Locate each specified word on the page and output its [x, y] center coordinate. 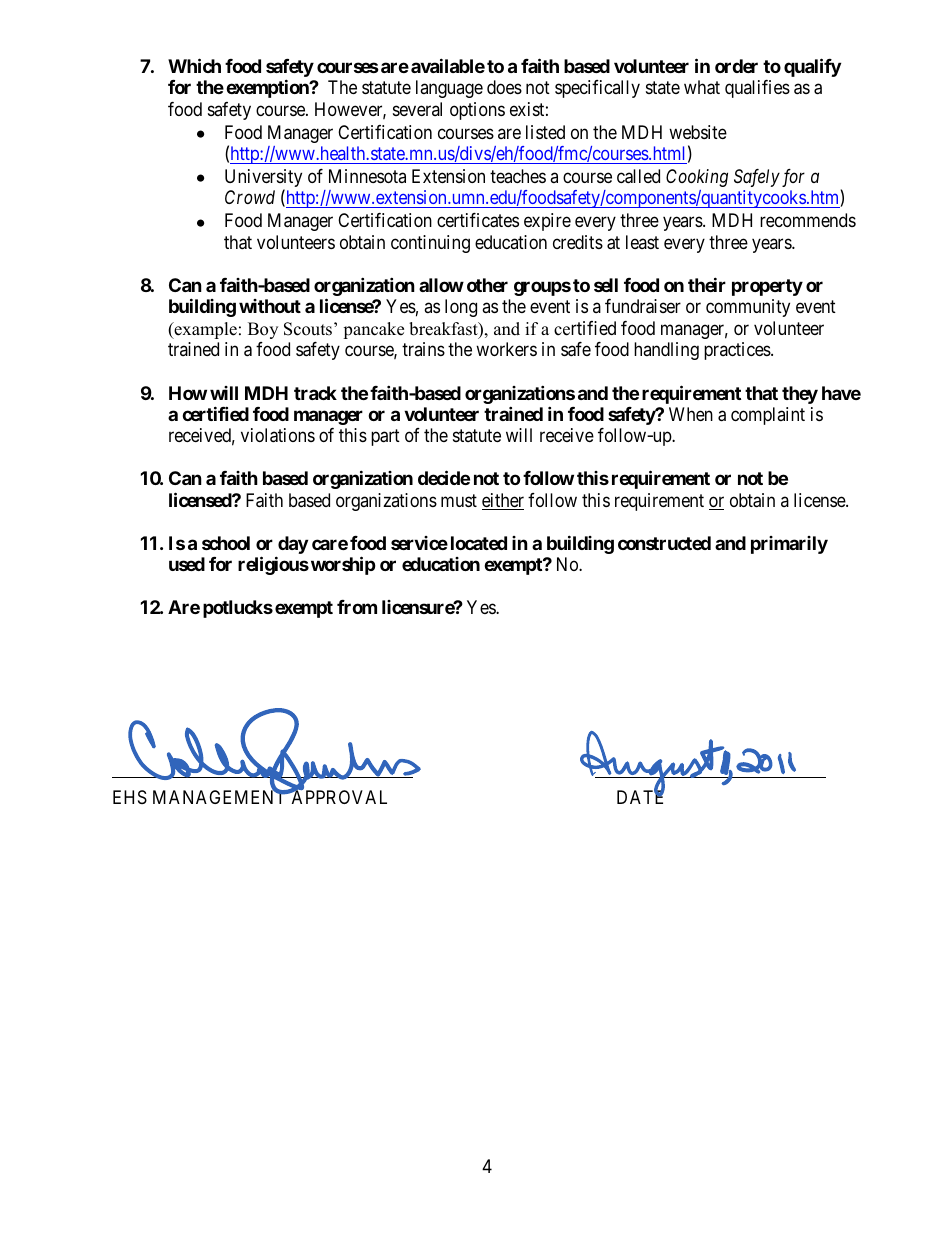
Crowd [250, 197]
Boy [263, 330]
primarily [789, 545]
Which [194, 65]
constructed [664, 543]
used [187, 564]
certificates [478, 220]
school [226, 543]
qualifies [757, 89]
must [459, 500]
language [449, 89]
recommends [808, 220]
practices [738, 351]
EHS [130, 797]
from [357, 607]
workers [506, 349]
